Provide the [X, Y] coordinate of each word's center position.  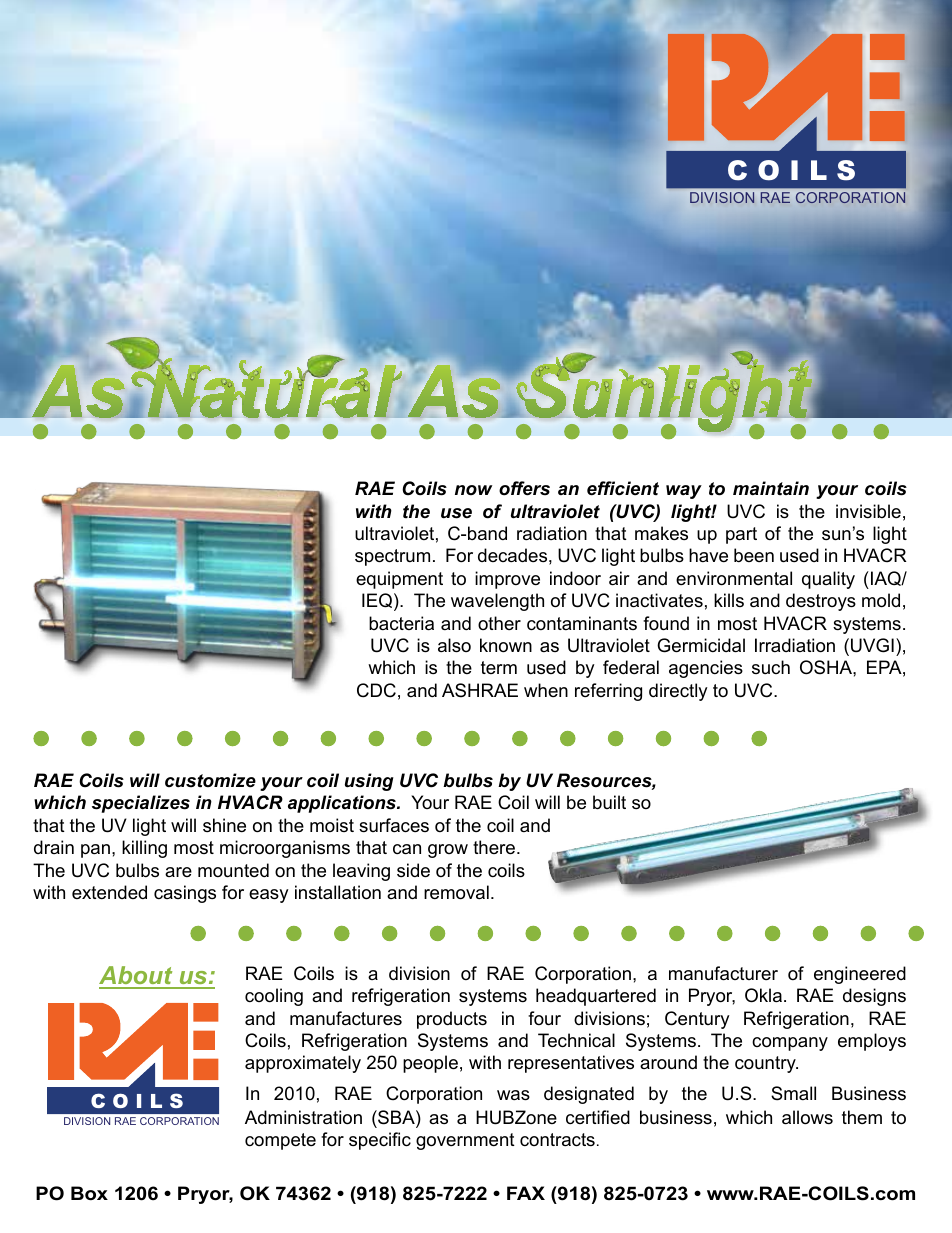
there [494, 847]
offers [524, 488]
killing [144, 849]
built [609, 802]
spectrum [392, 557]
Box [89, 1193]
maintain [771, 488]
